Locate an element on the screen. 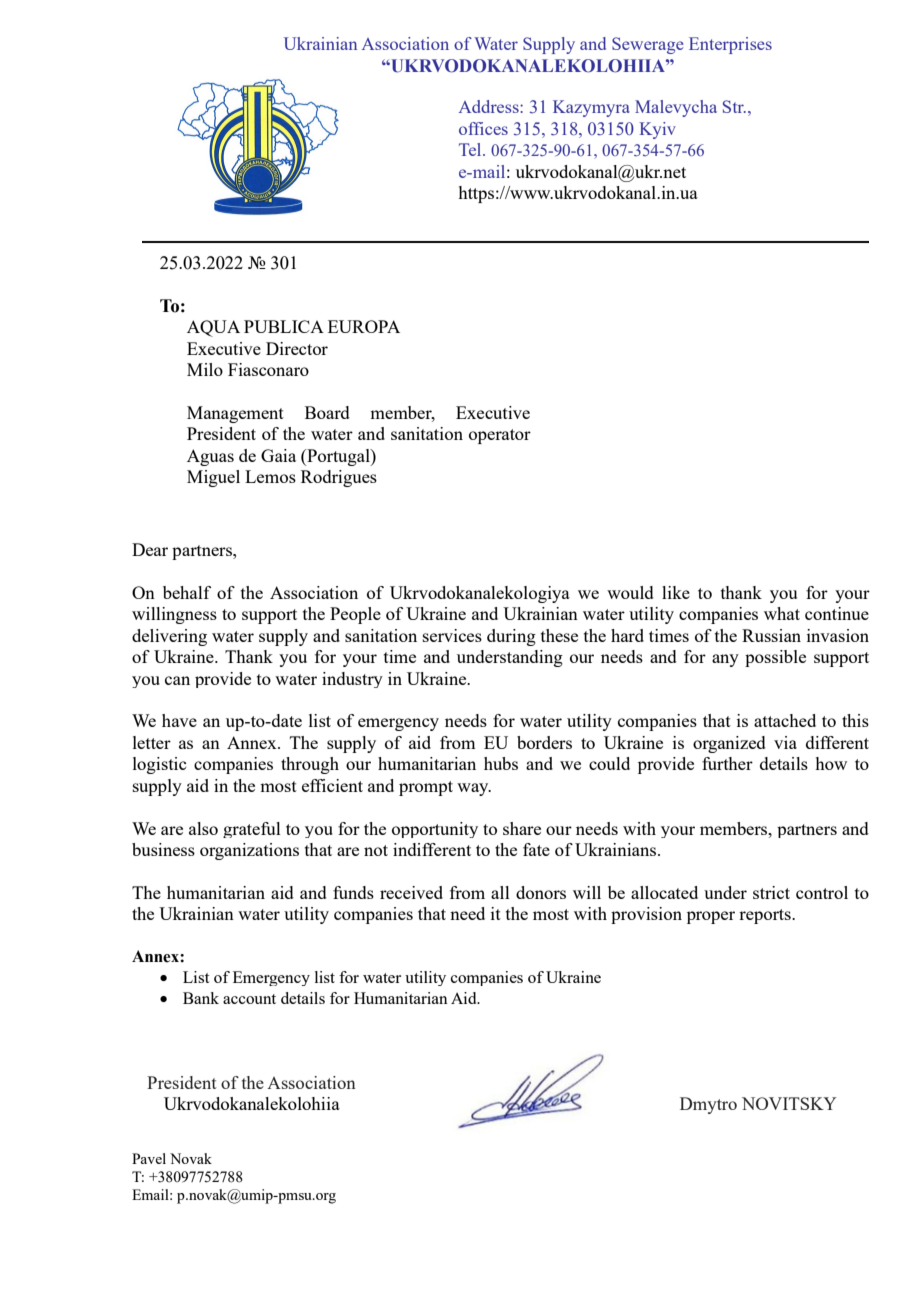  organizations is located at coordinates (249, 851).
